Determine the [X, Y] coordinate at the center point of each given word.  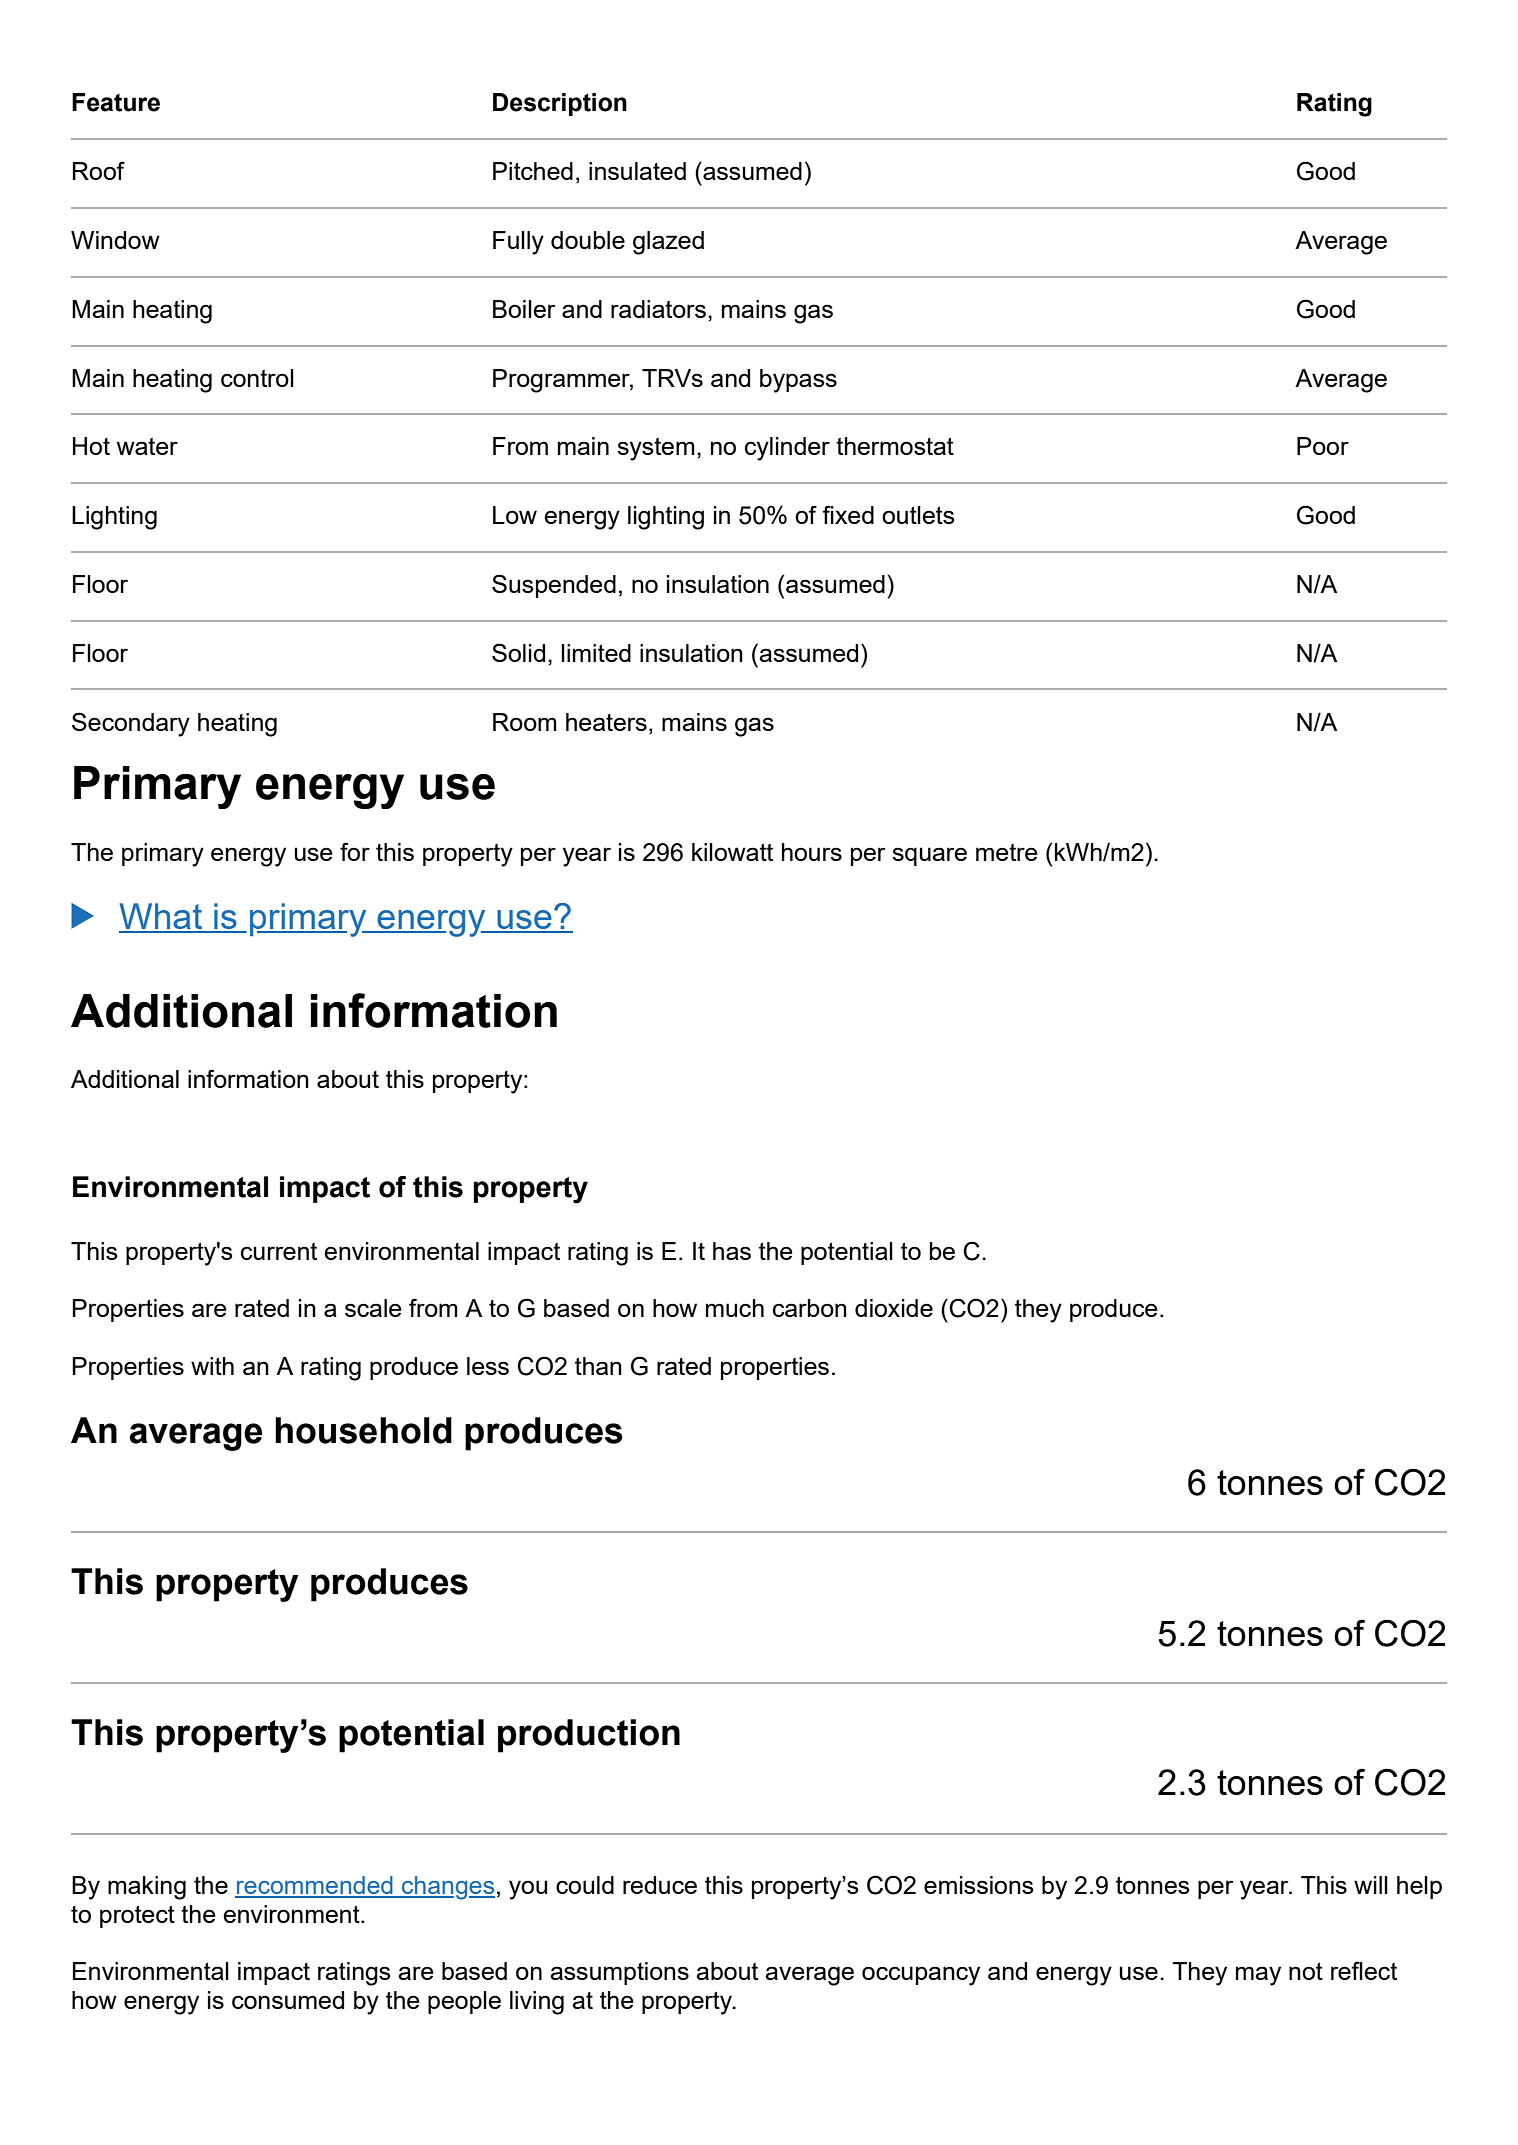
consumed [288, 2000]
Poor [1323, 446]
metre [1007, 852]
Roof [99, 170]
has [732, 1251]
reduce [660, 1885]
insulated [637, 171]
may [1258, 1976]
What [162, 917]
